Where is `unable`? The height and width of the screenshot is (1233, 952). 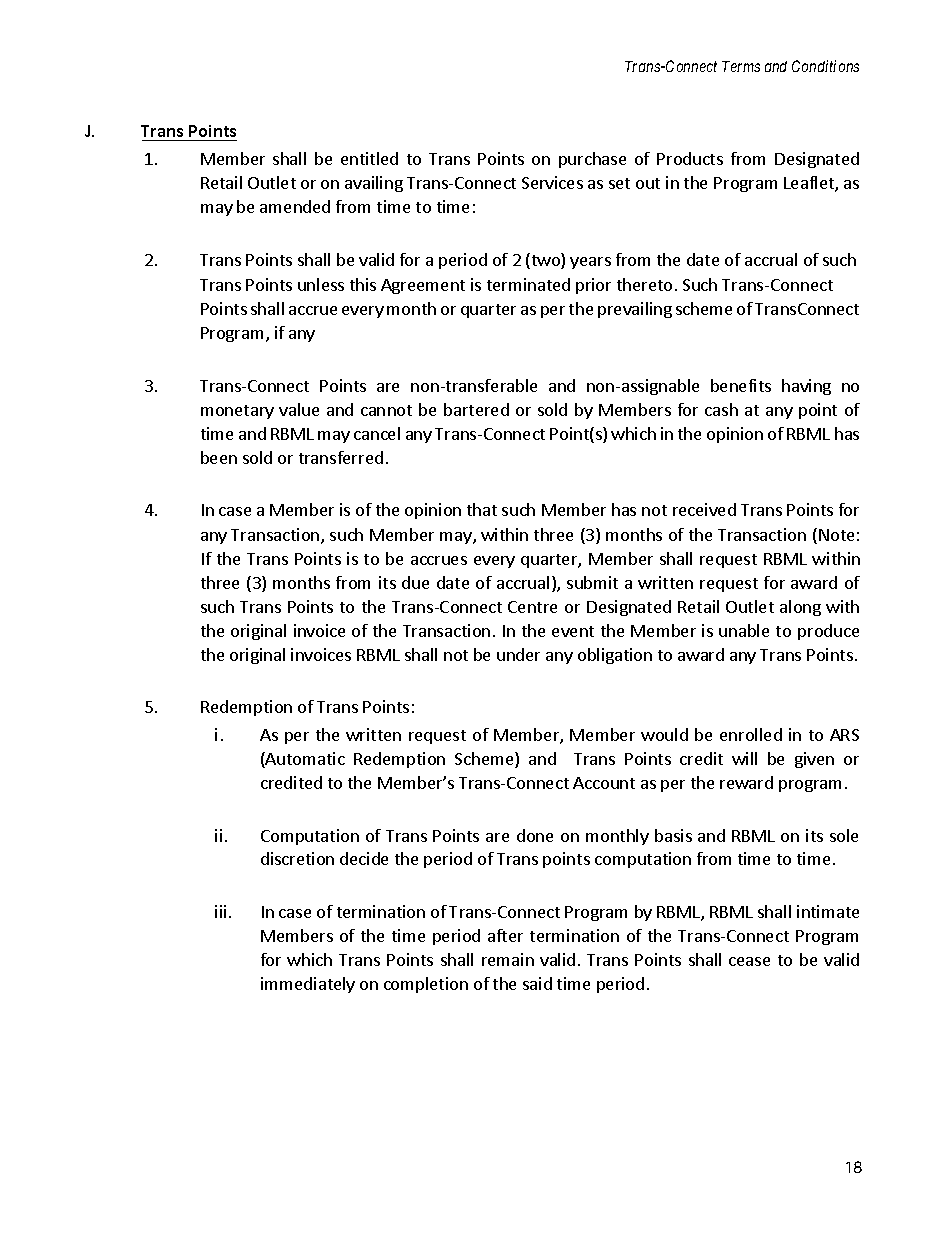 unable is located at coordinates (744, 630).
